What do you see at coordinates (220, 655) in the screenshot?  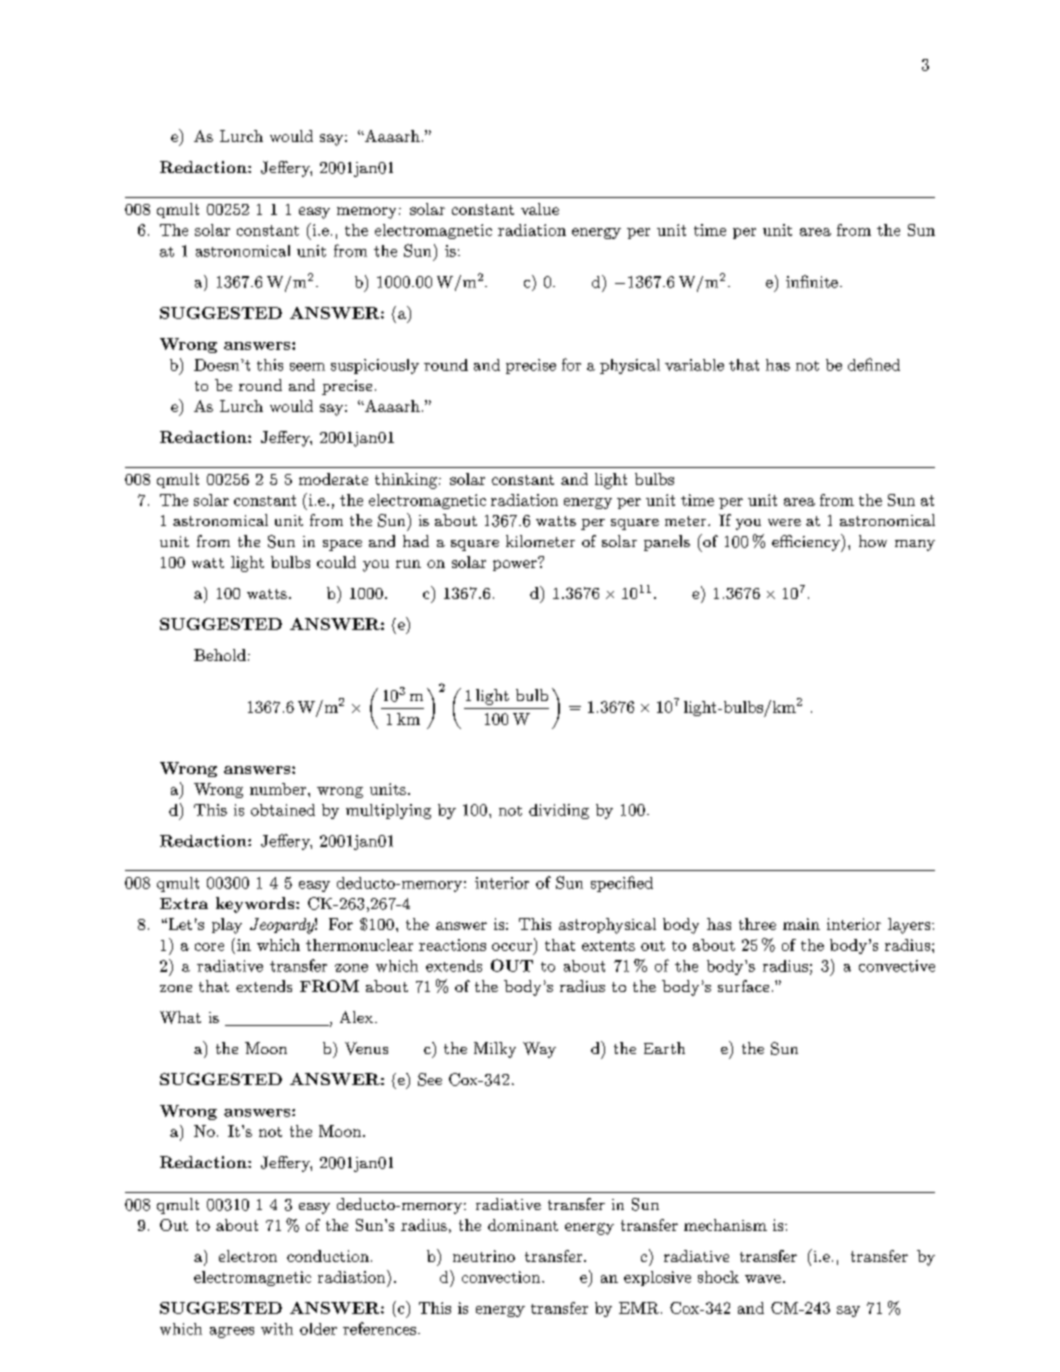 I see `Behold` at bounding box center [220, 655].
